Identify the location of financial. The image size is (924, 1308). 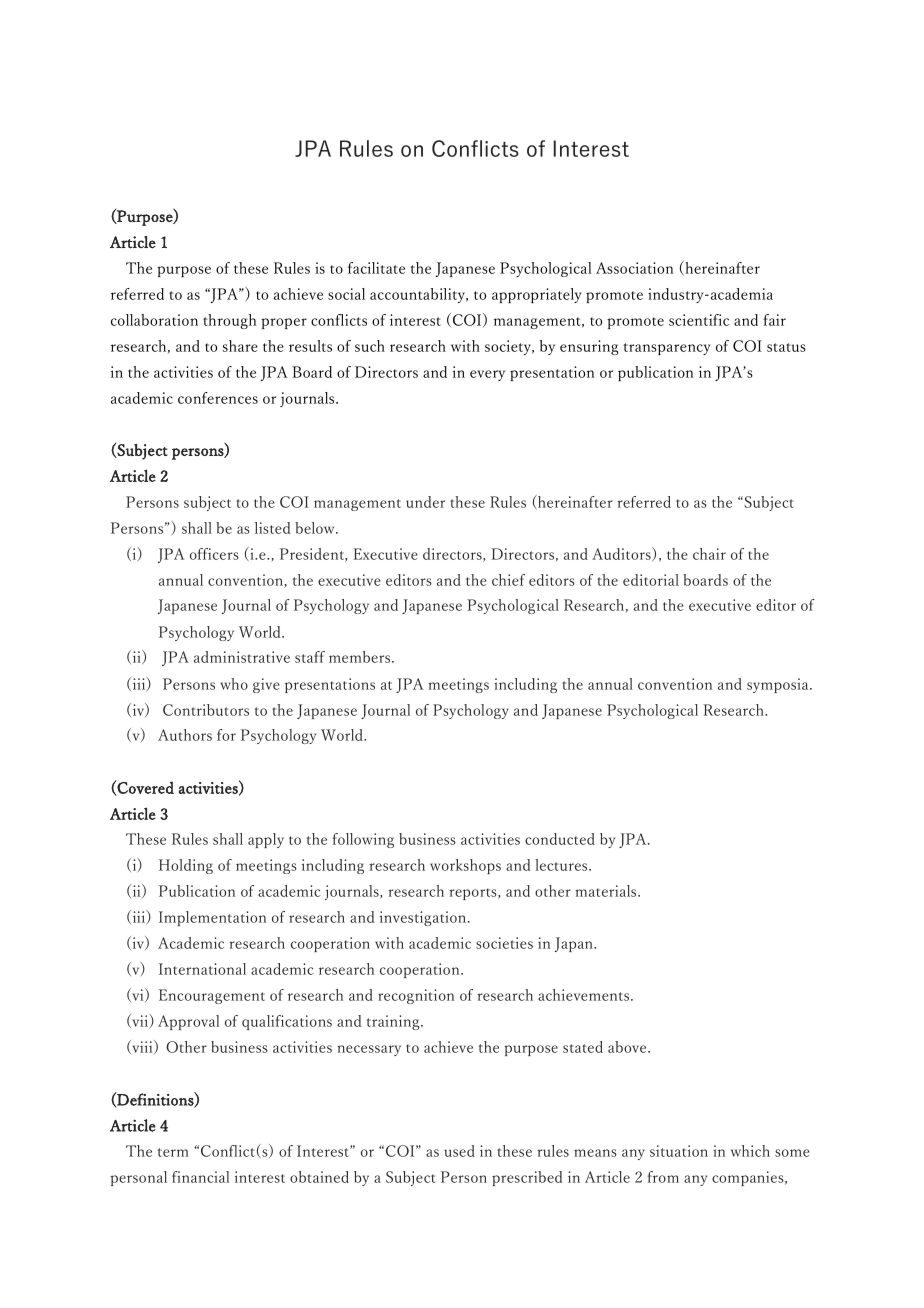
(200, 1177).
